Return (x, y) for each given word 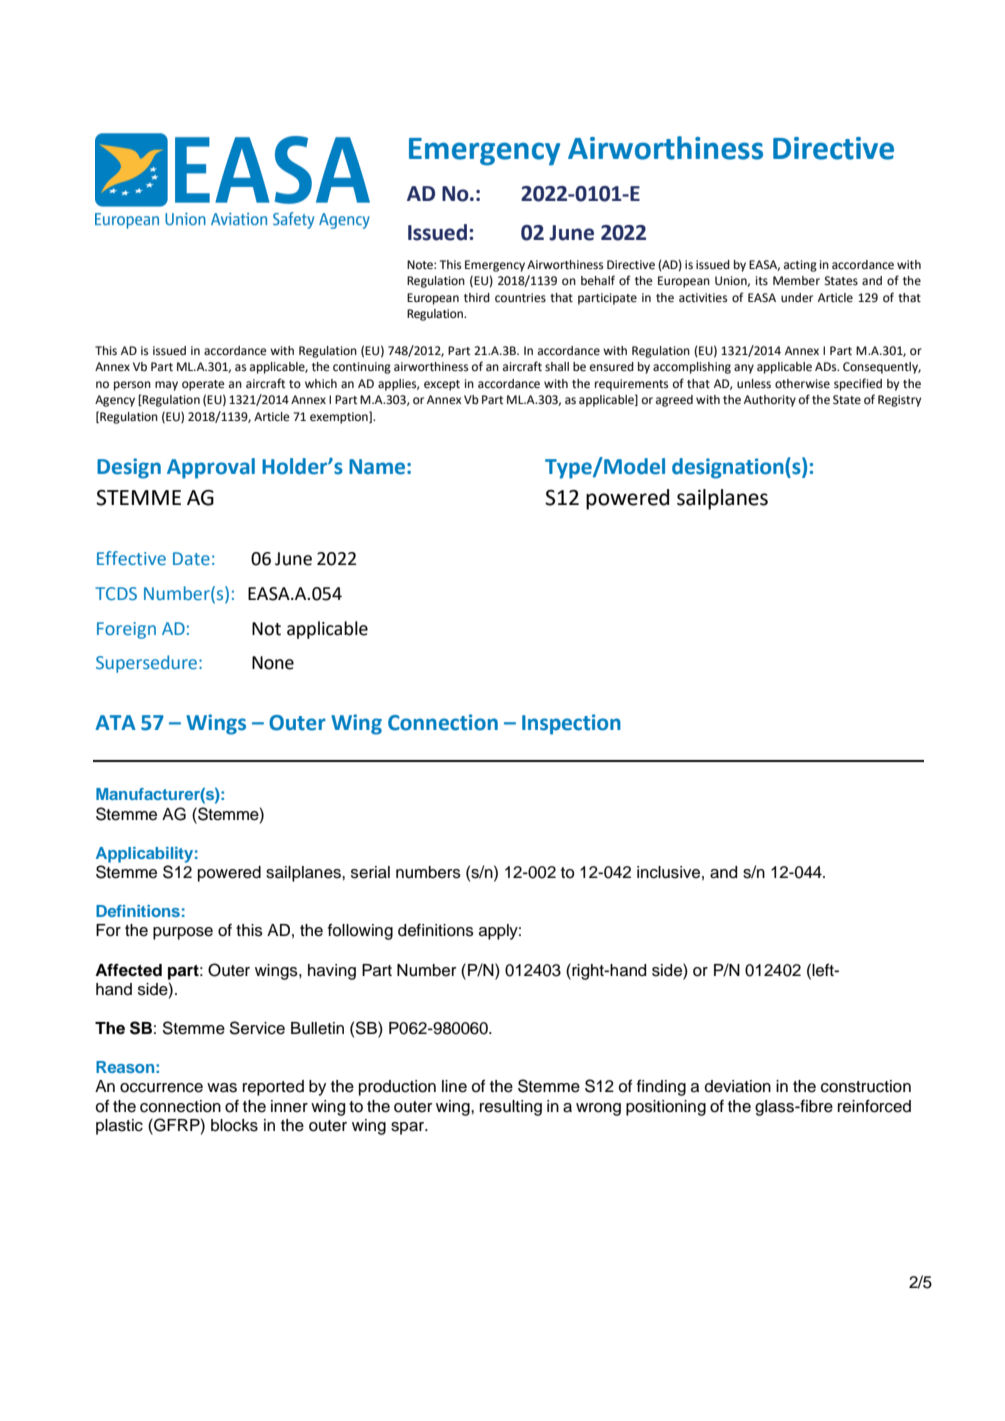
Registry (899, 401)
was (222, 1088)
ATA (115, 722)
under (797, 298)
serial (370, 872)
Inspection (571, 724)
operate (203, 385)
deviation (738, 1086)
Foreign (126, 630)
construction (866, 1086)
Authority (770, 401)
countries (520, 298)
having (332, 972)
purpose (183, 933)
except (442, 385)
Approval (211, 468)
